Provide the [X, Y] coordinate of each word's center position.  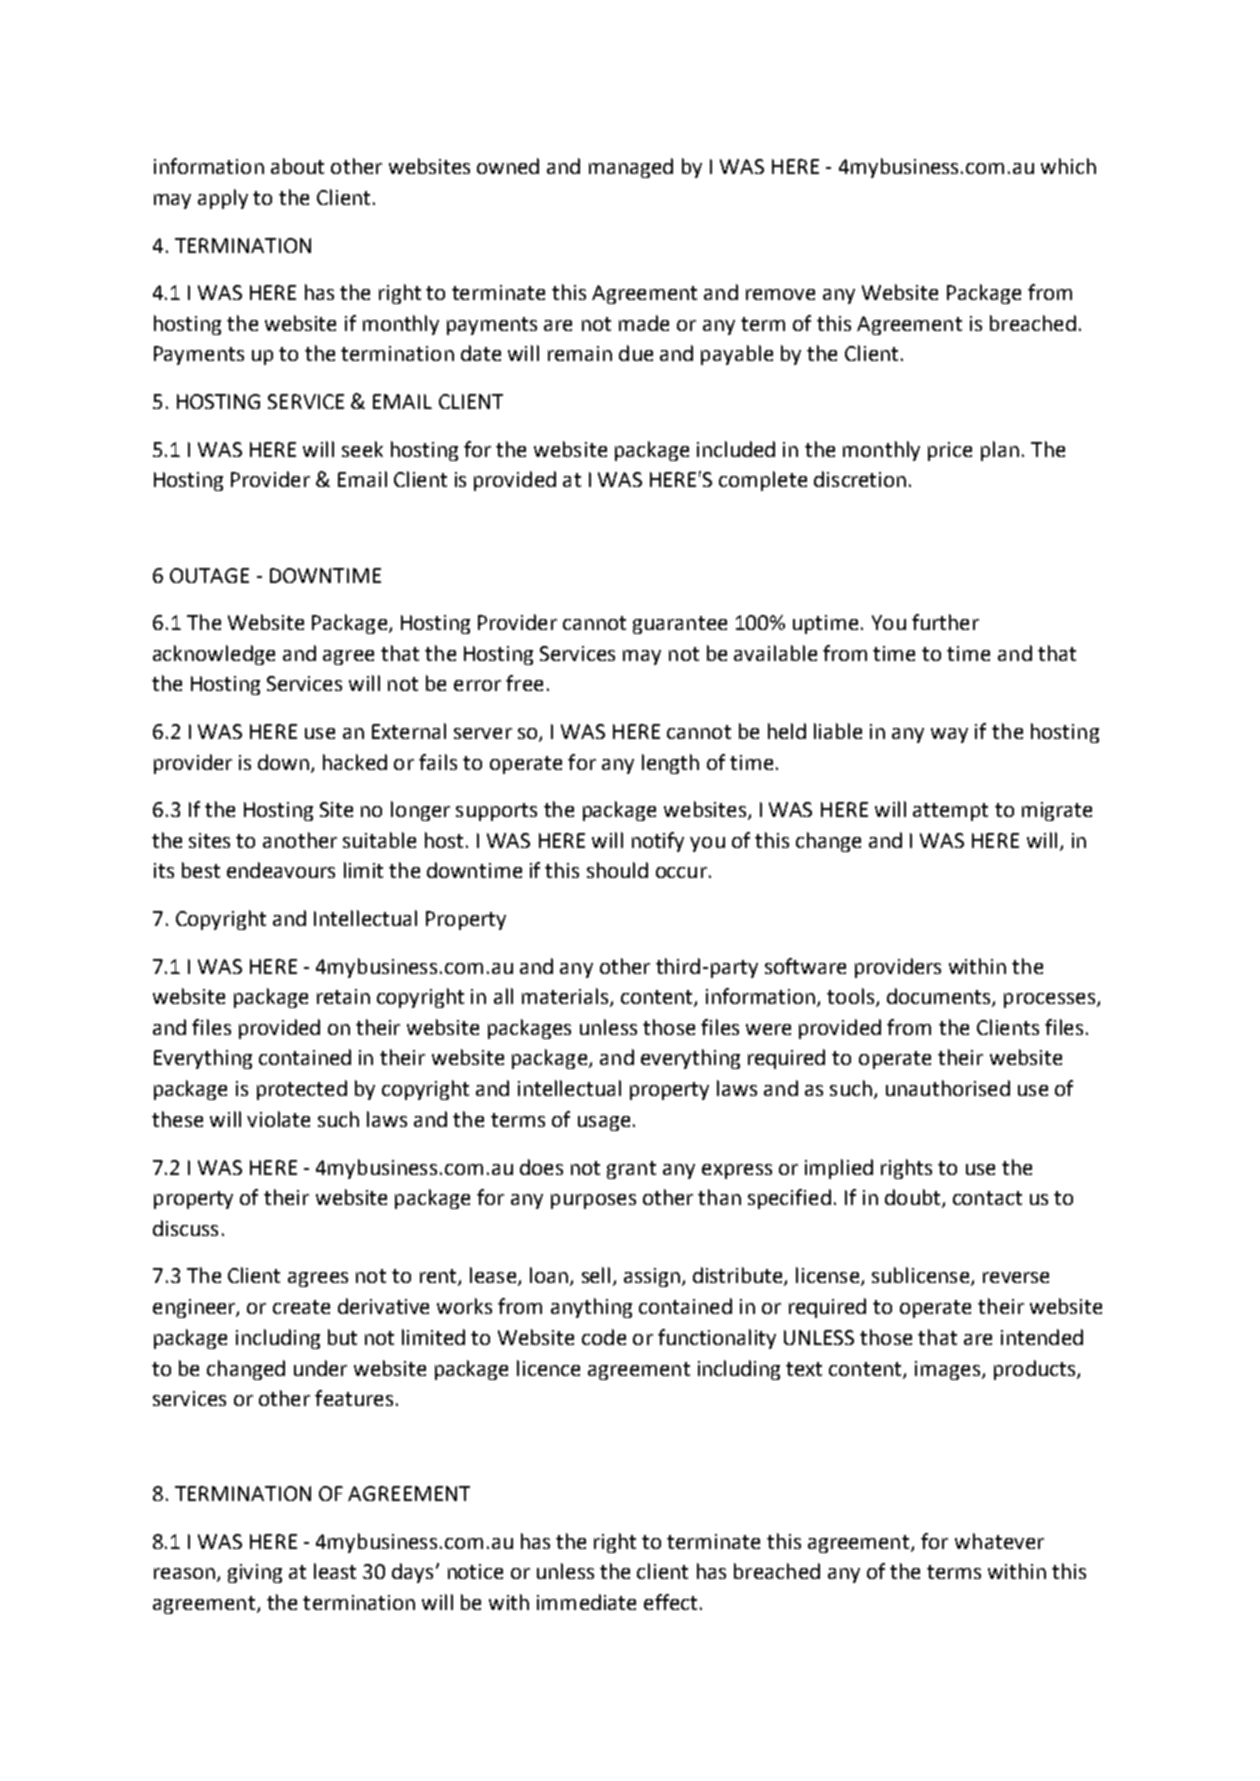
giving [255, 1573]
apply [223, 199]
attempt [950, 812]
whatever [999, 1541]
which [1068, 166]
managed [631, 168]
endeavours [281, 870]
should [617, 870]
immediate [586, 1602]
